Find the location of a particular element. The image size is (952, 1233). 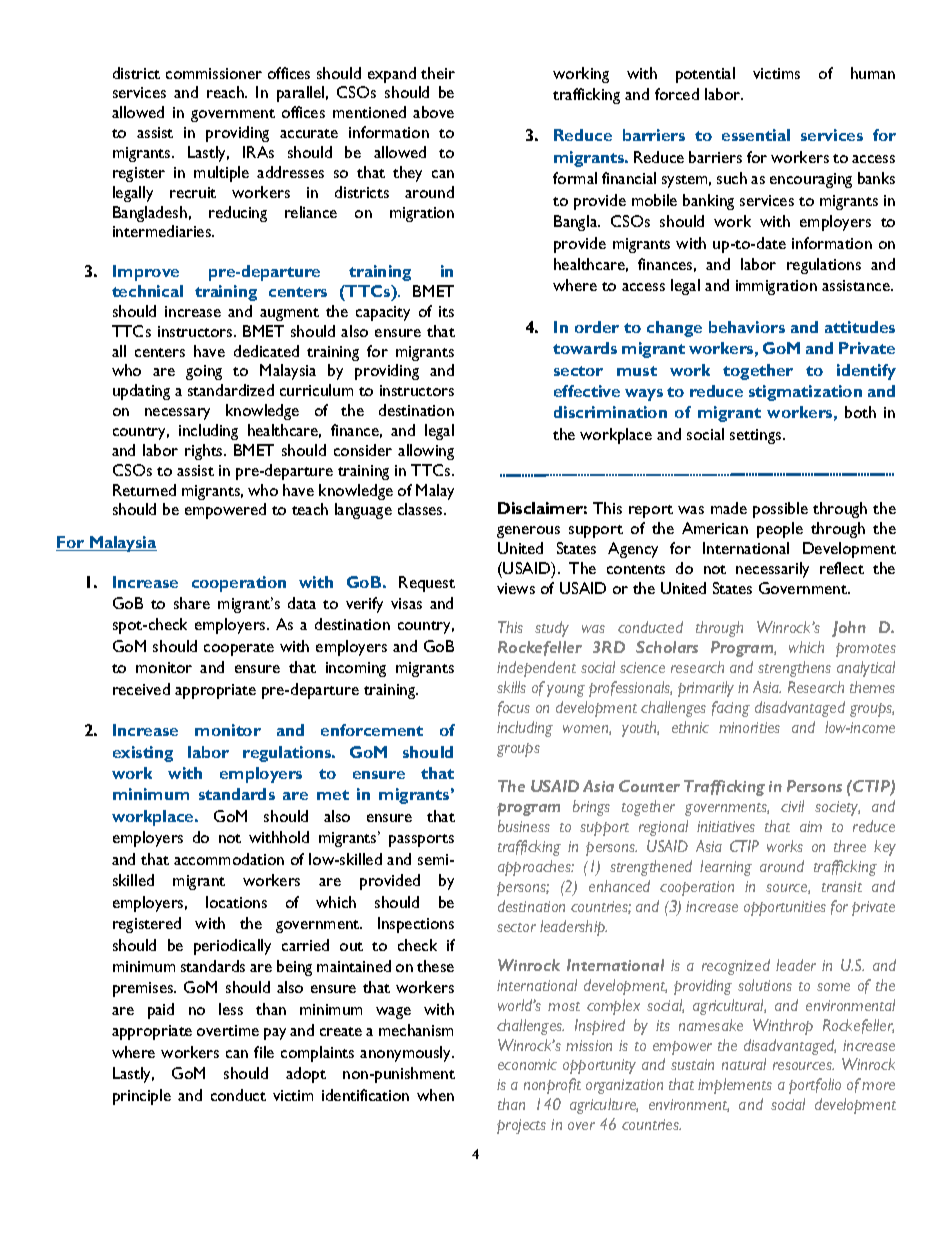

rights is located at coordinates (205, 452).
